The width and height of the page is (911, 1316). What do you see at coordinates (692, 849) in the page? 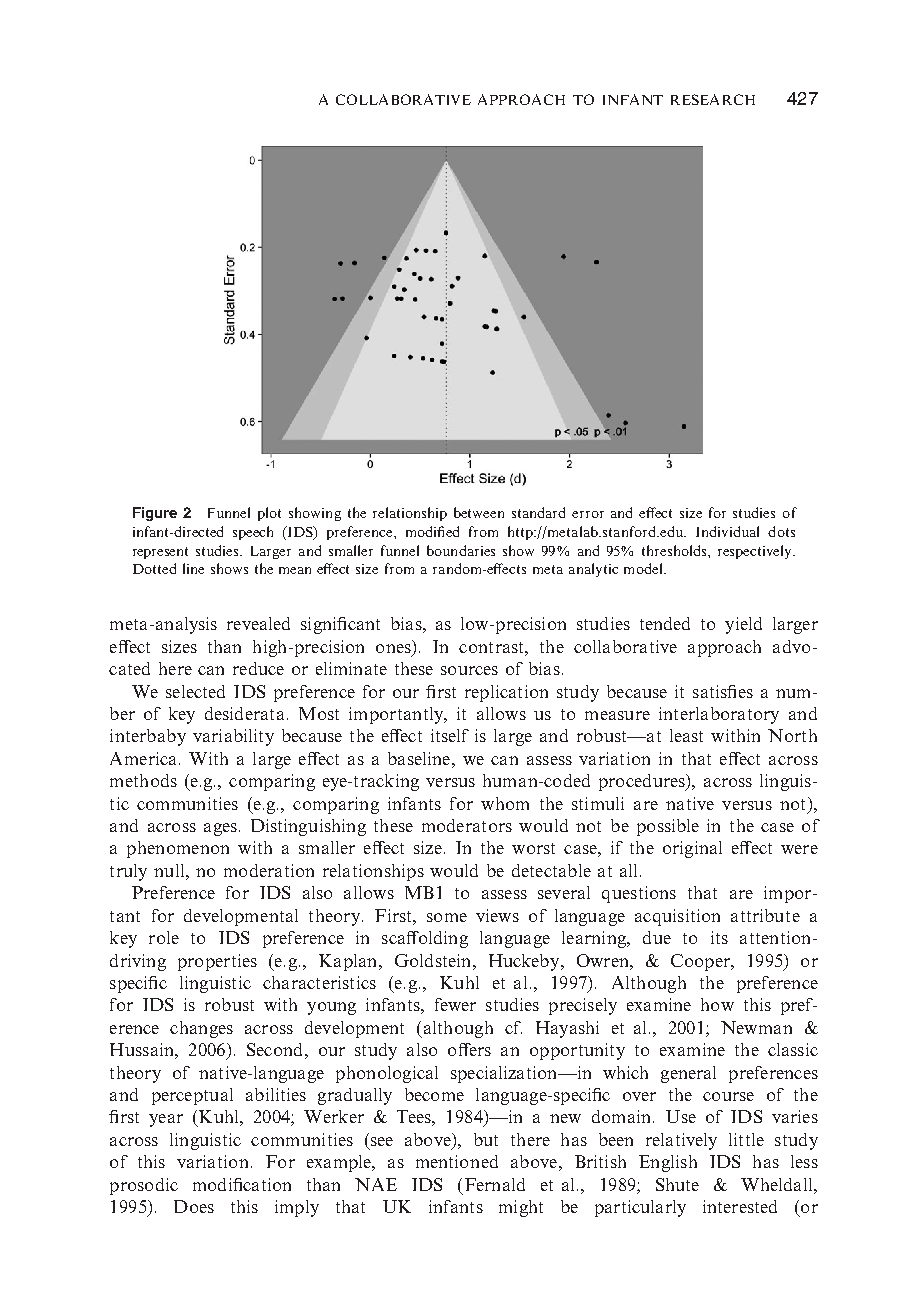
I see `original` at bounding box center [692, 849].
